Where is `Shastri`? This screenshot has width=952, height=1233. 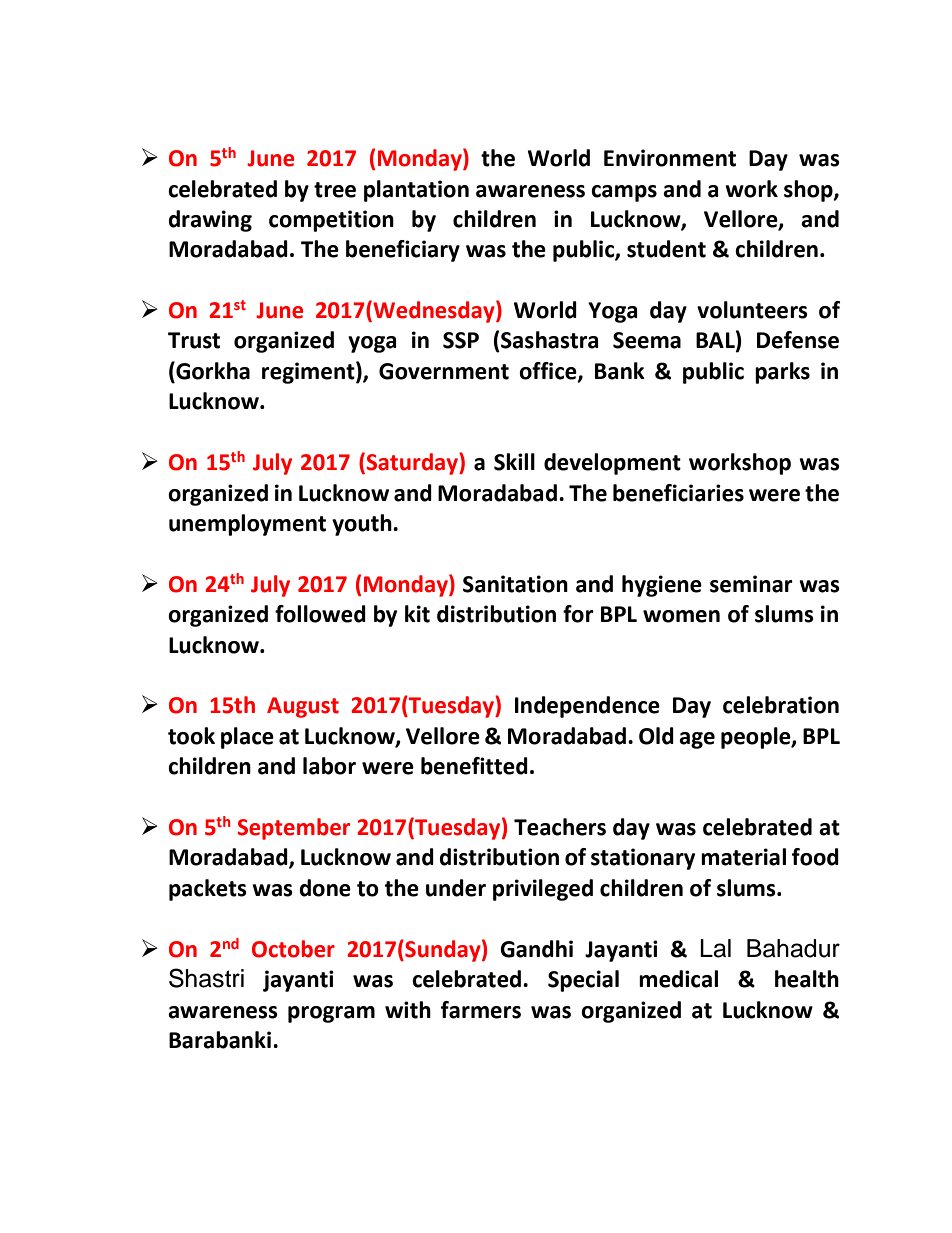 Shastri is located at coordinates (206, 978).
